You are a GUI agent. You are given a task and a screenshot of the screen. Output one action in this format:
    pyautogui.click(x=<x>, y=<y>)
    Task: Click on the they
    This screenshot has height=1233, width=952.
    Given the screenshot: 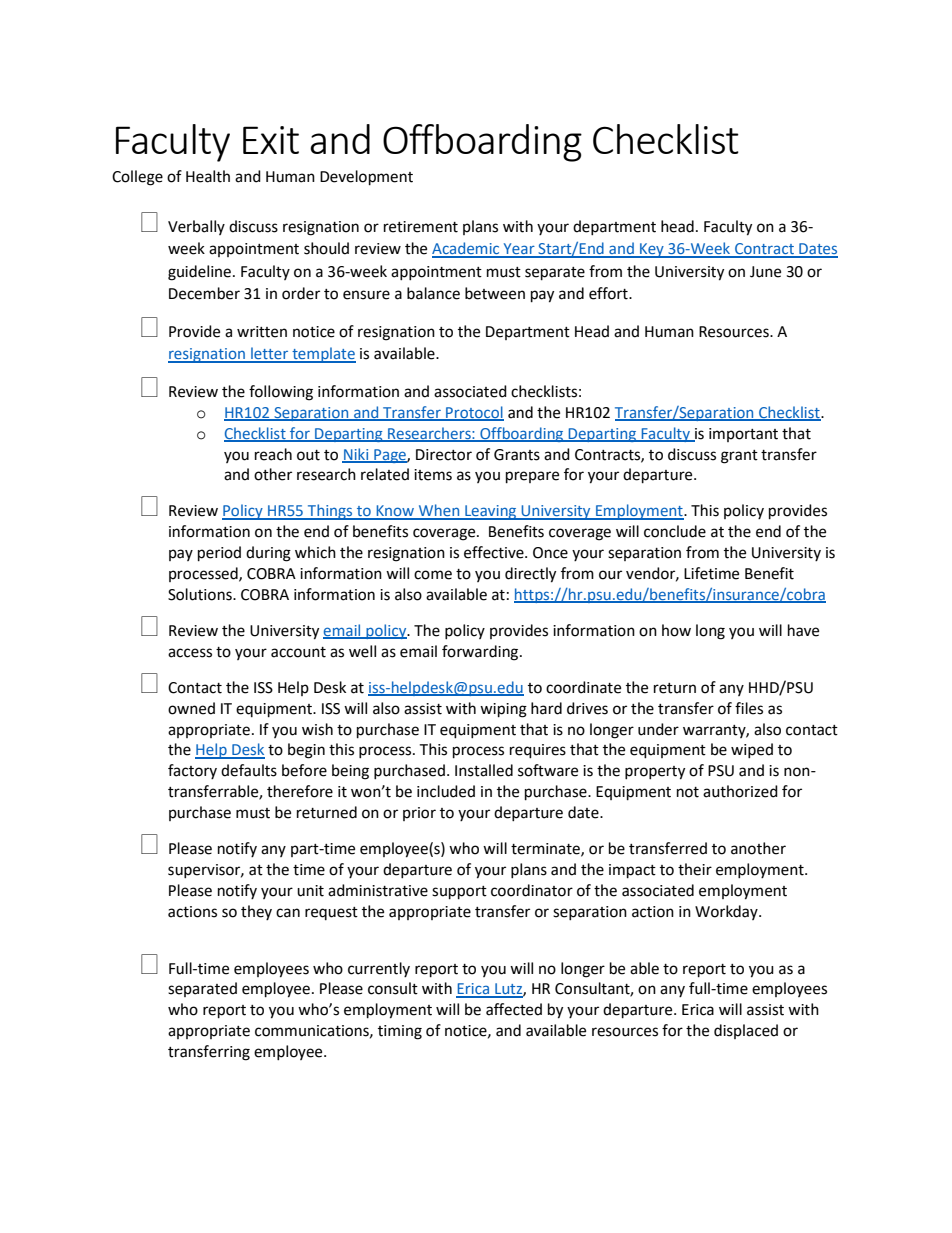 What is the action you would take?
    pyautogui.click(x=256, y=912)
